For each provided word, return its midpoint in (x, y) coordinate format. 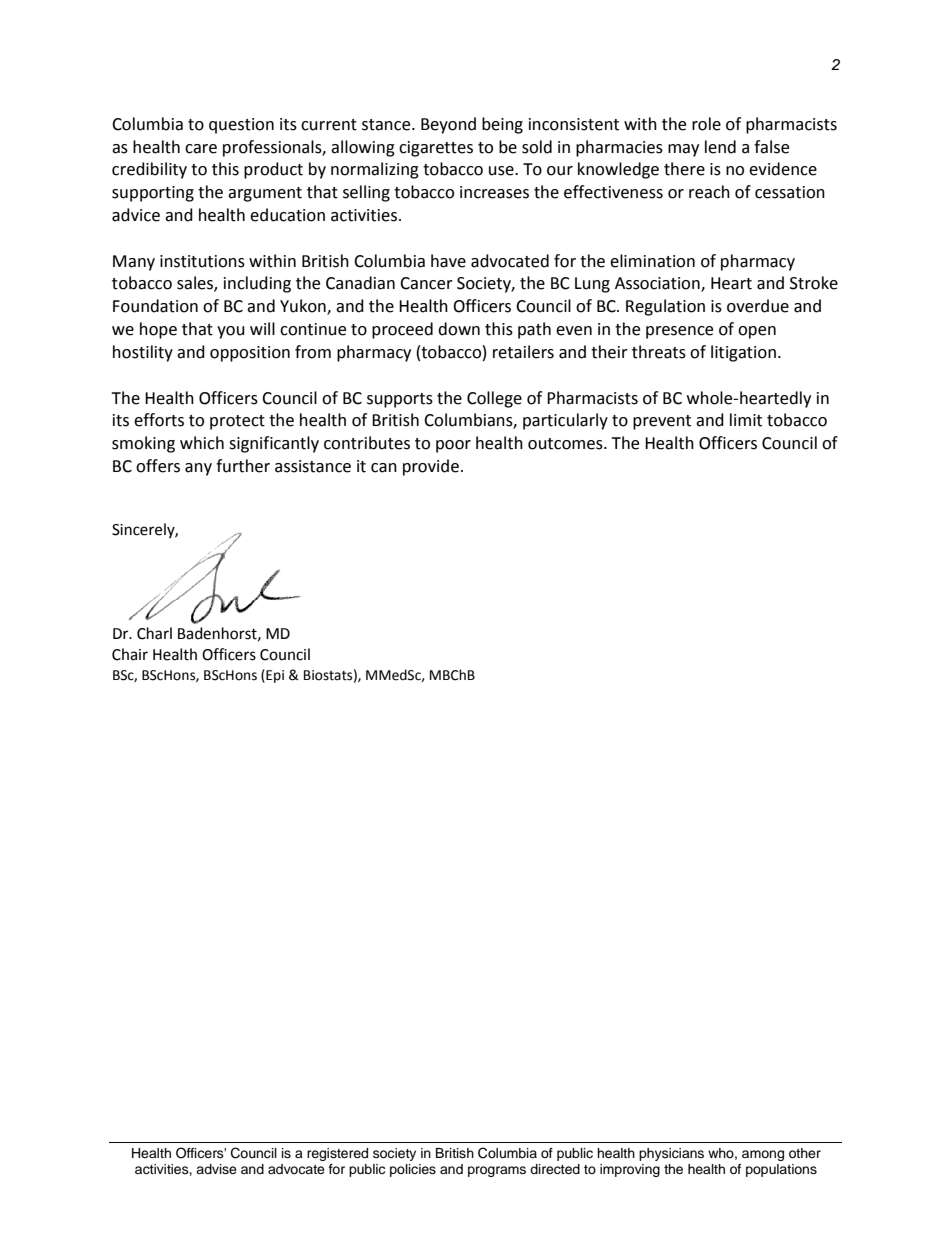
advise (216, 1169)
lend (720, 147)
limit (746, 420)
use (502, 171)
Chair (130, 654)
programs (497, 1171)
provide (431, 467)
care (201, 149)
